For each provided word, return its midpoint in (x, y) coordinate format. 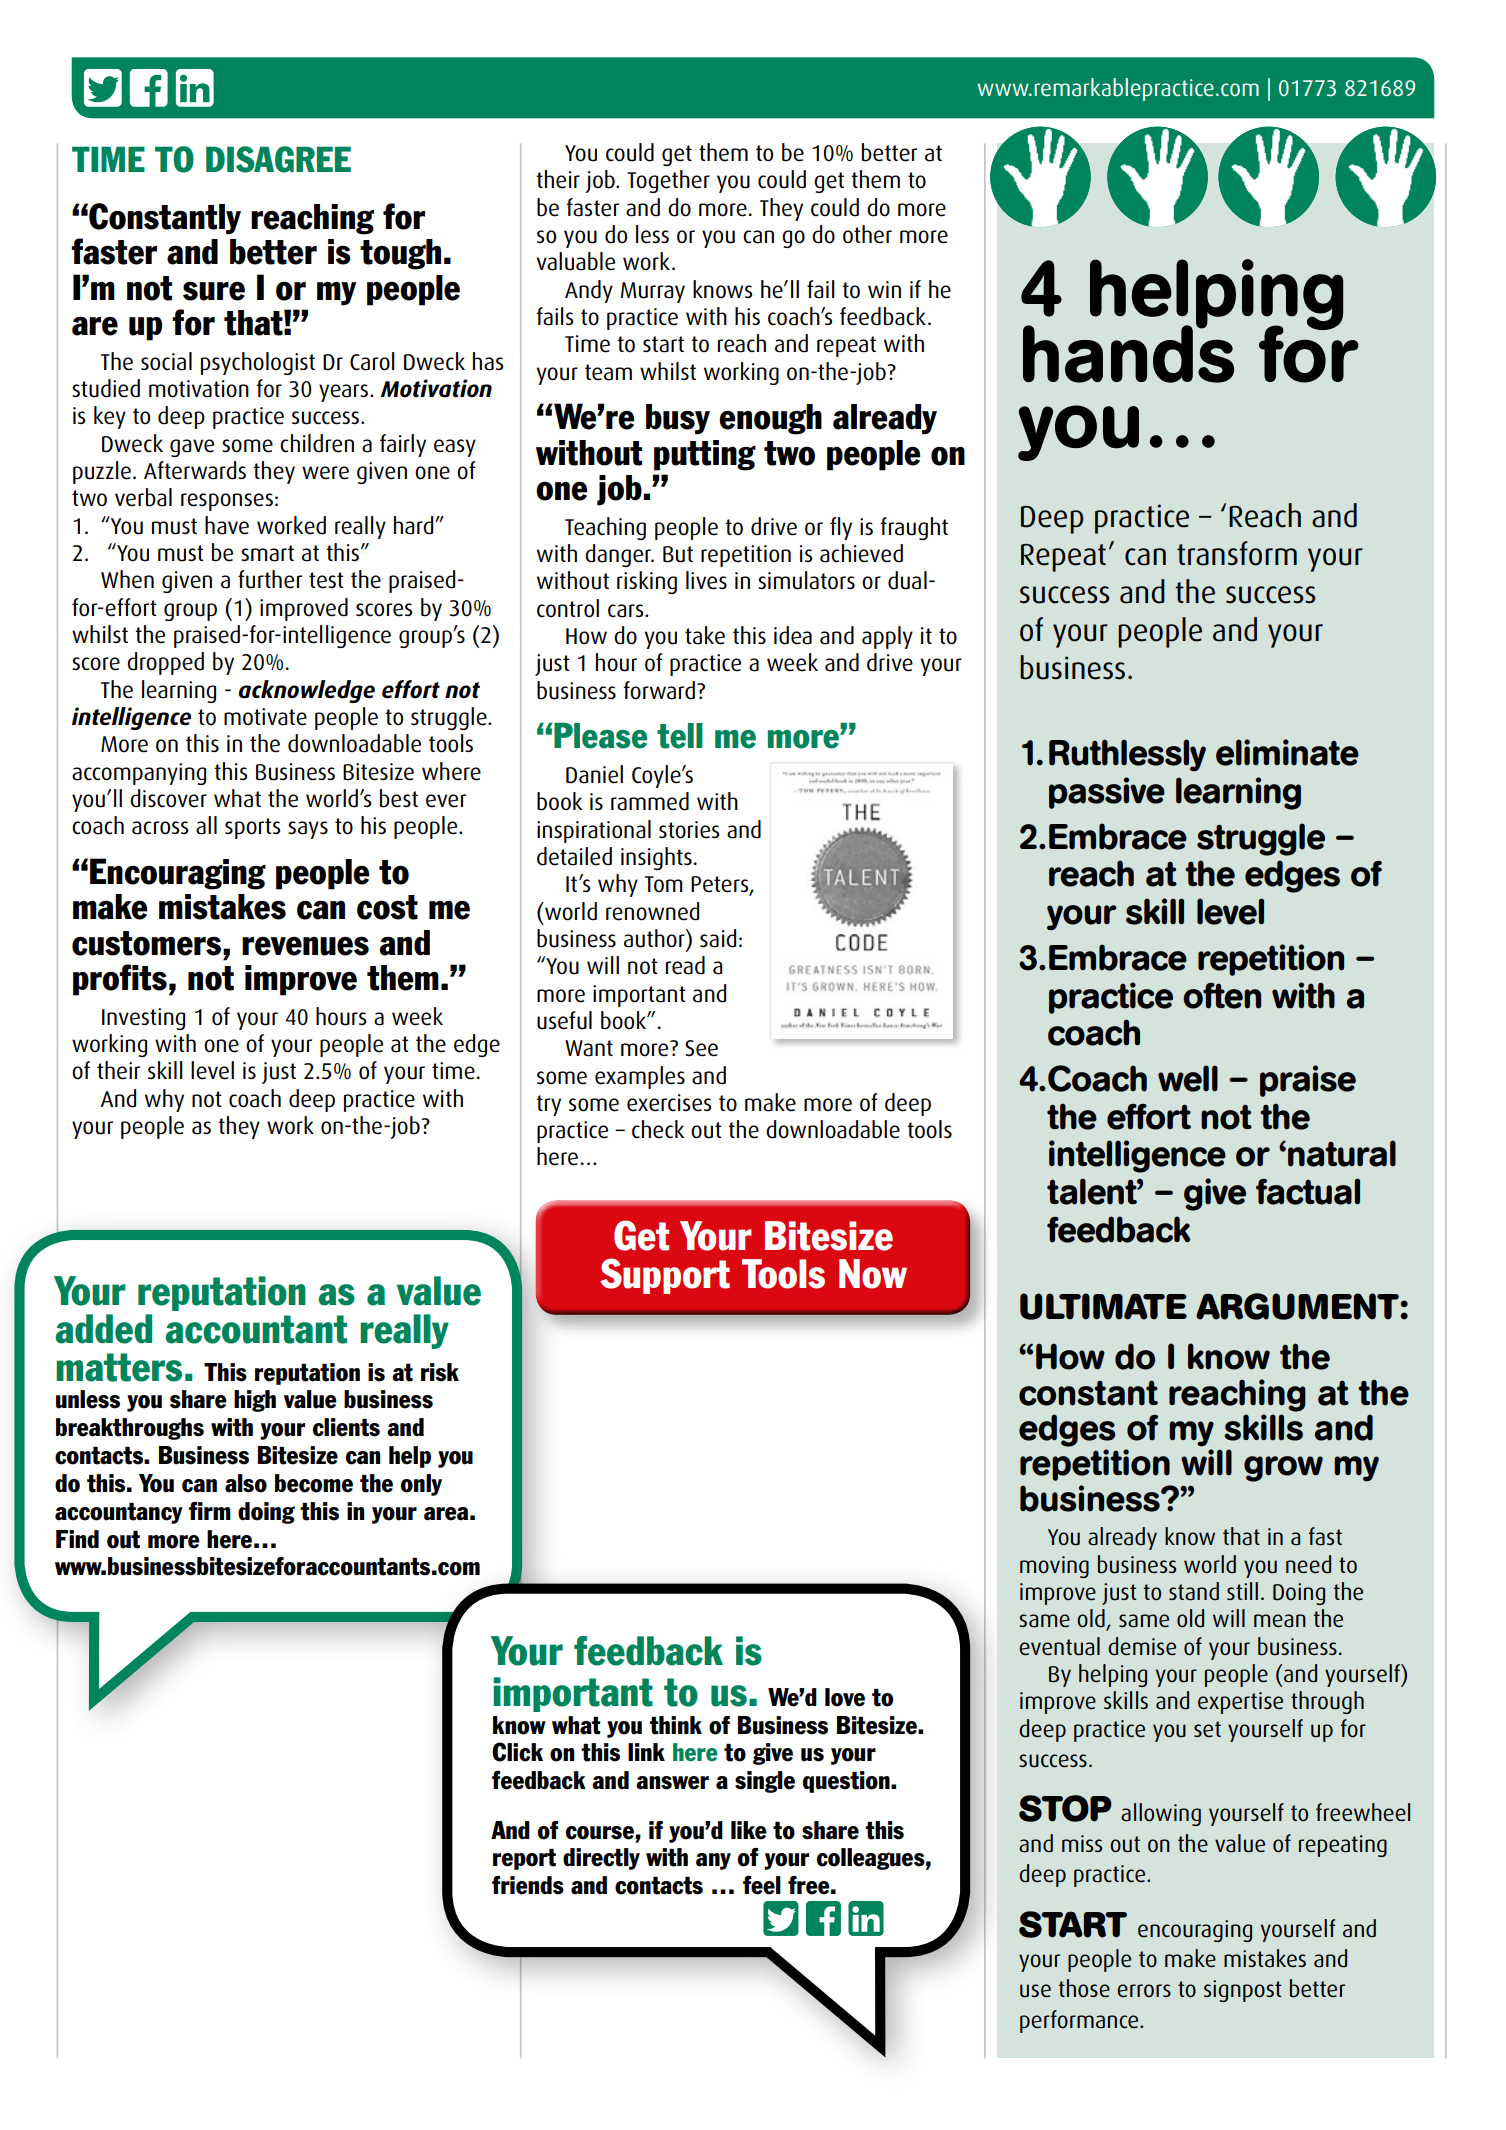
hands (1128, 353)
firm (210, 1511)
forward (659, 690)
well (1188, 1078)
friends (528, 1885)
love (845, 1697)
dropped (165, 663)
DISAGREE (278, 159)
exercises (669, 1103)
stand (1194, 1591)
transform (1237, 553)
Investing (143, 1019)
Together (668, 181)
